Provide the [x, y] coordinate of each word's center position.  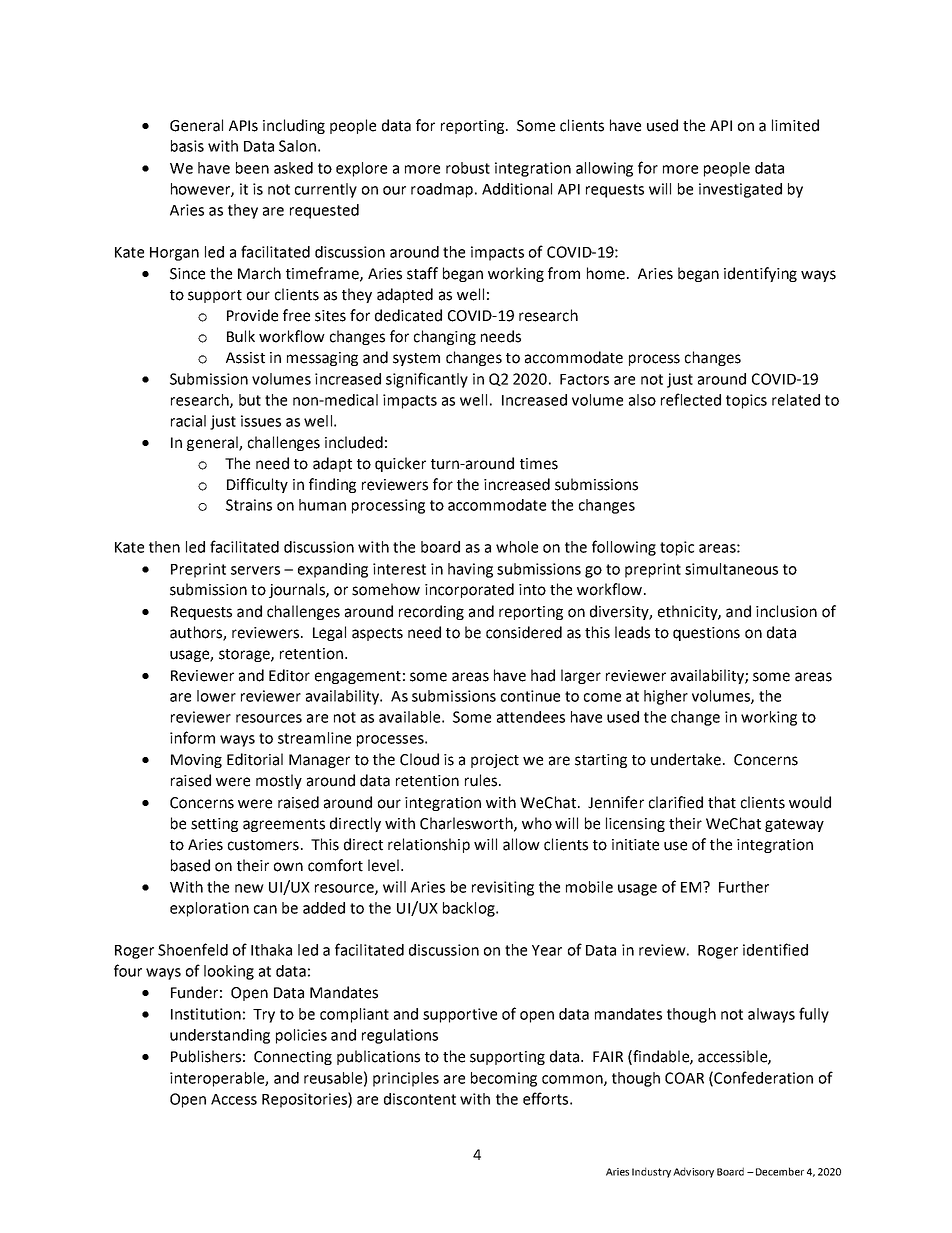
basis [187, 146]
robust [468, 168]
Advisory [693, 1172]
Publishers [206, 1056]
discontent [420, 1099]
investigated [740, 190]
